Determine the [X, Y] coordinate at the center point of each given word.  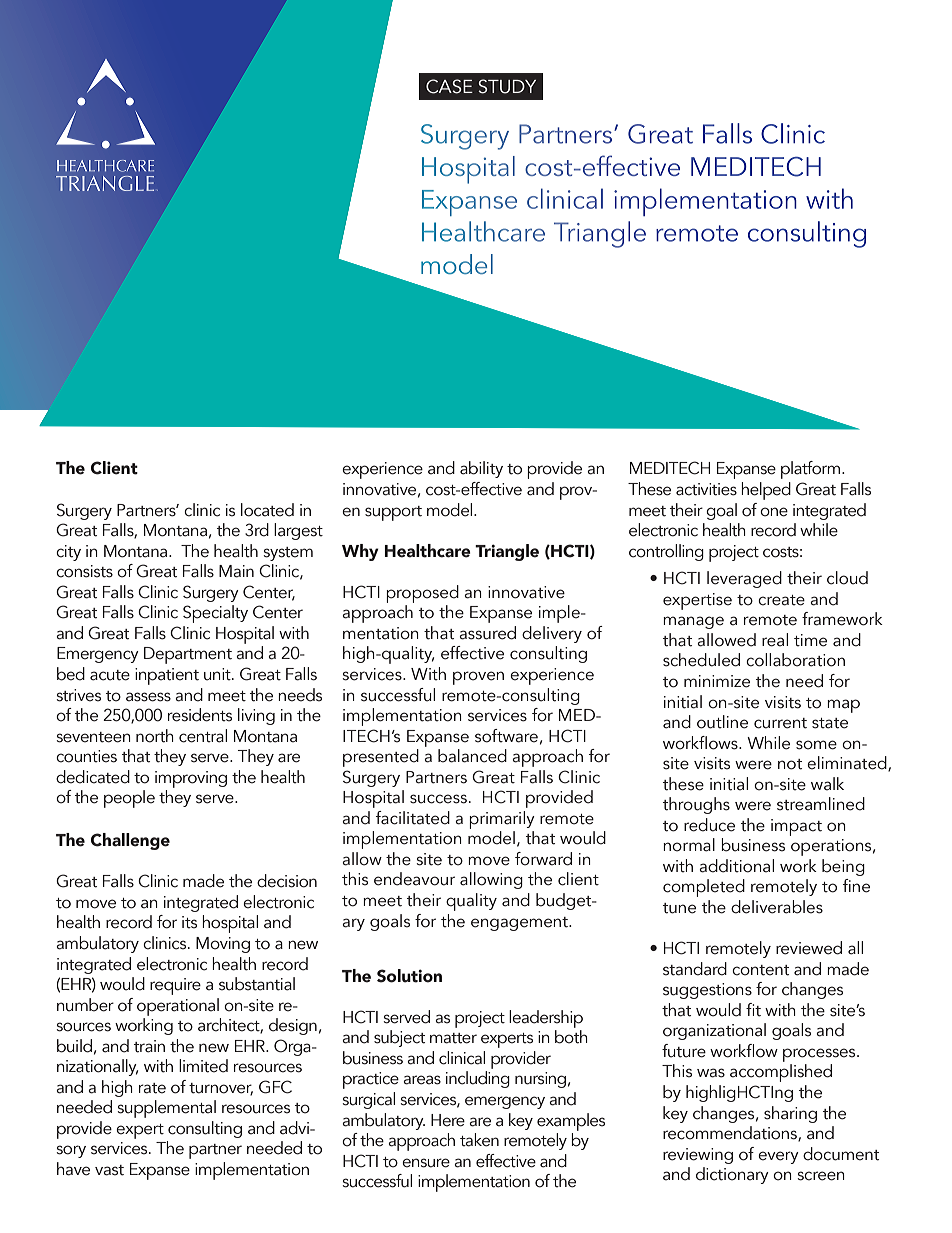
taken [479, 1140]
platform [812, 470]
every [778, 1157]
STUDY [507, 86]
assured [487, 633]
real [775, 640]
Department [188, 655]
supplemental [167, 1109]
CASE [449, 86]
